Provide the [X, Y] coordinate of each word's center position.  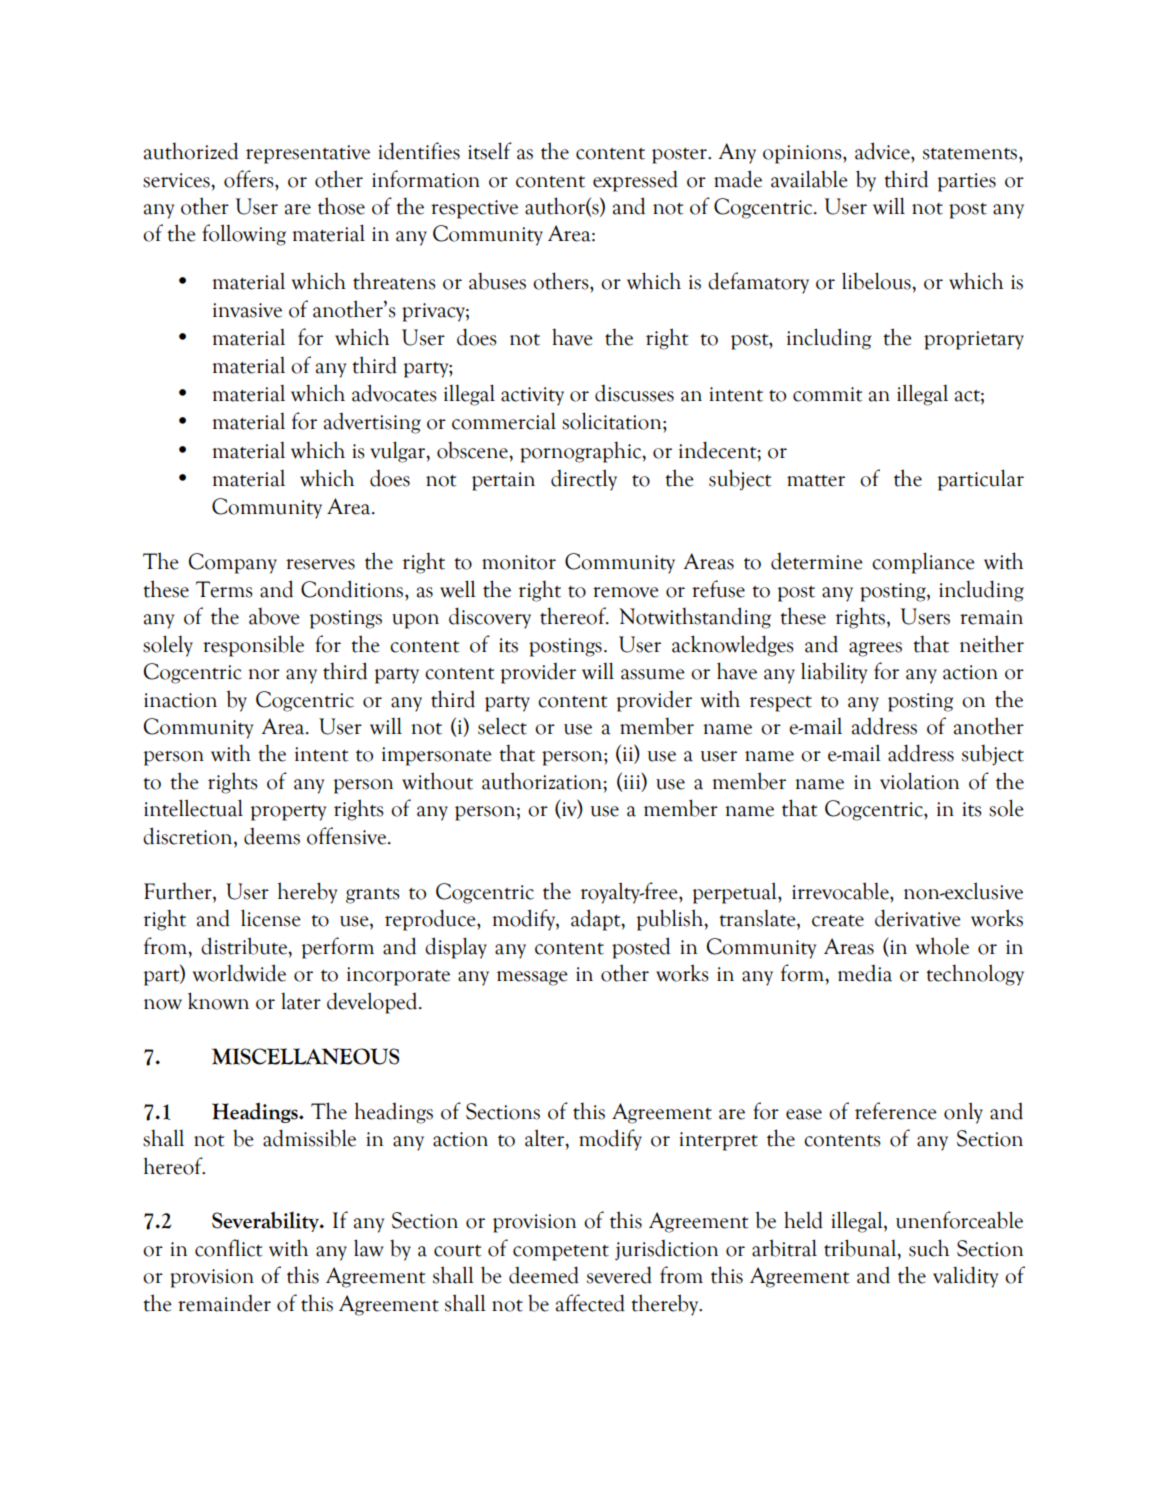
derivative [918, 918]
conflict [228, 1248]
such [929, 1248]
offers [250, 179]
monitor [519, 562]
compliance [923, 563]
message [532, 978]
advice [883, 151]
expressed [635, 181]
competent [561, 1253]
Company [233, 563]
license [271, 918]
